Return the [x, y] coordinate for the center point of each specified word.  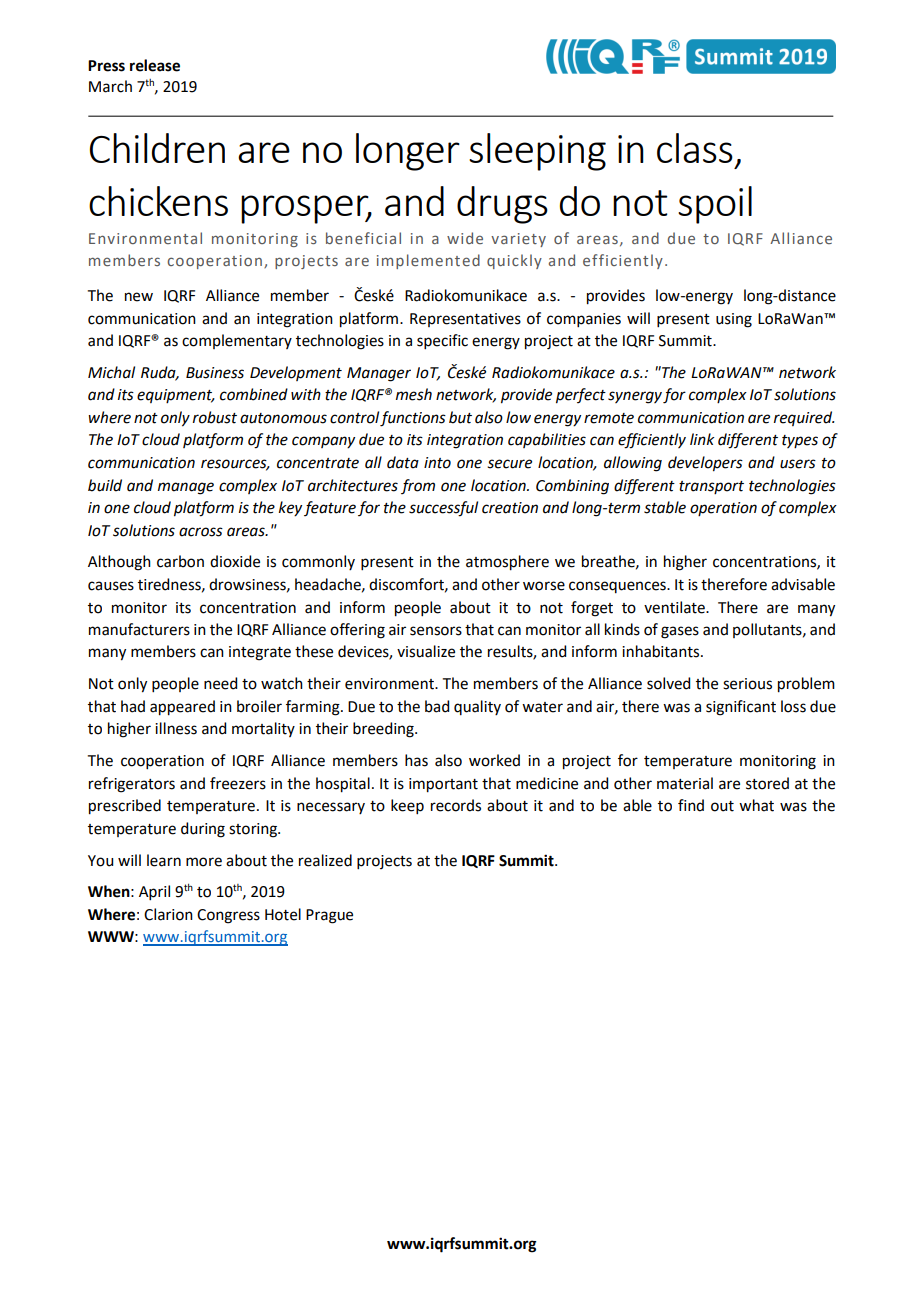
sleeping [537, 152]
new [139, 297]
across [201, 532]
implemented [428, 261]
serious [747, 684]
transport [711, 487]
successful [443, 509]
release [155, 65]
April [154, 892]
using [734, 320]
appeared [182, 708]
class [695, 148]
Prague [329, 916]
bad [437, 706]
